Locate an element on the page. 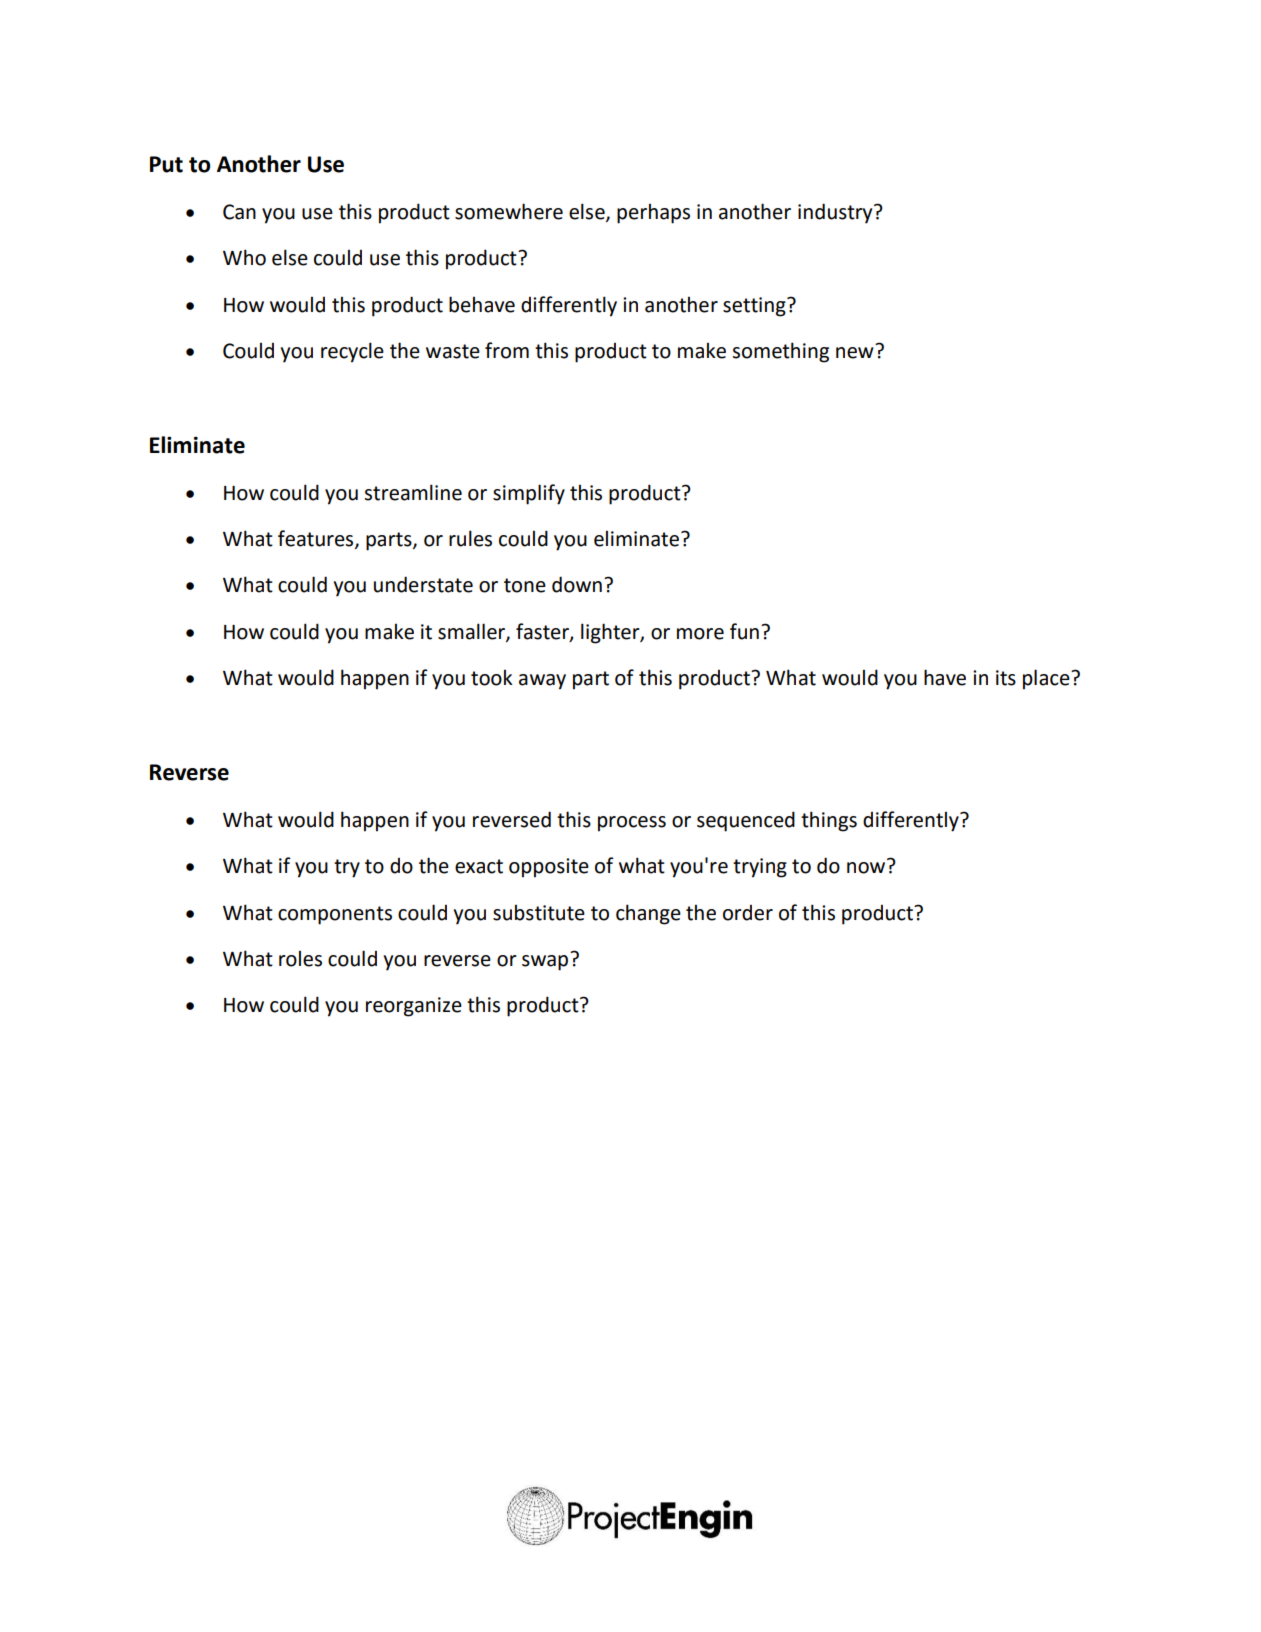 The image size is (1261, 1632). its is located at coordinates (1006, 678).
